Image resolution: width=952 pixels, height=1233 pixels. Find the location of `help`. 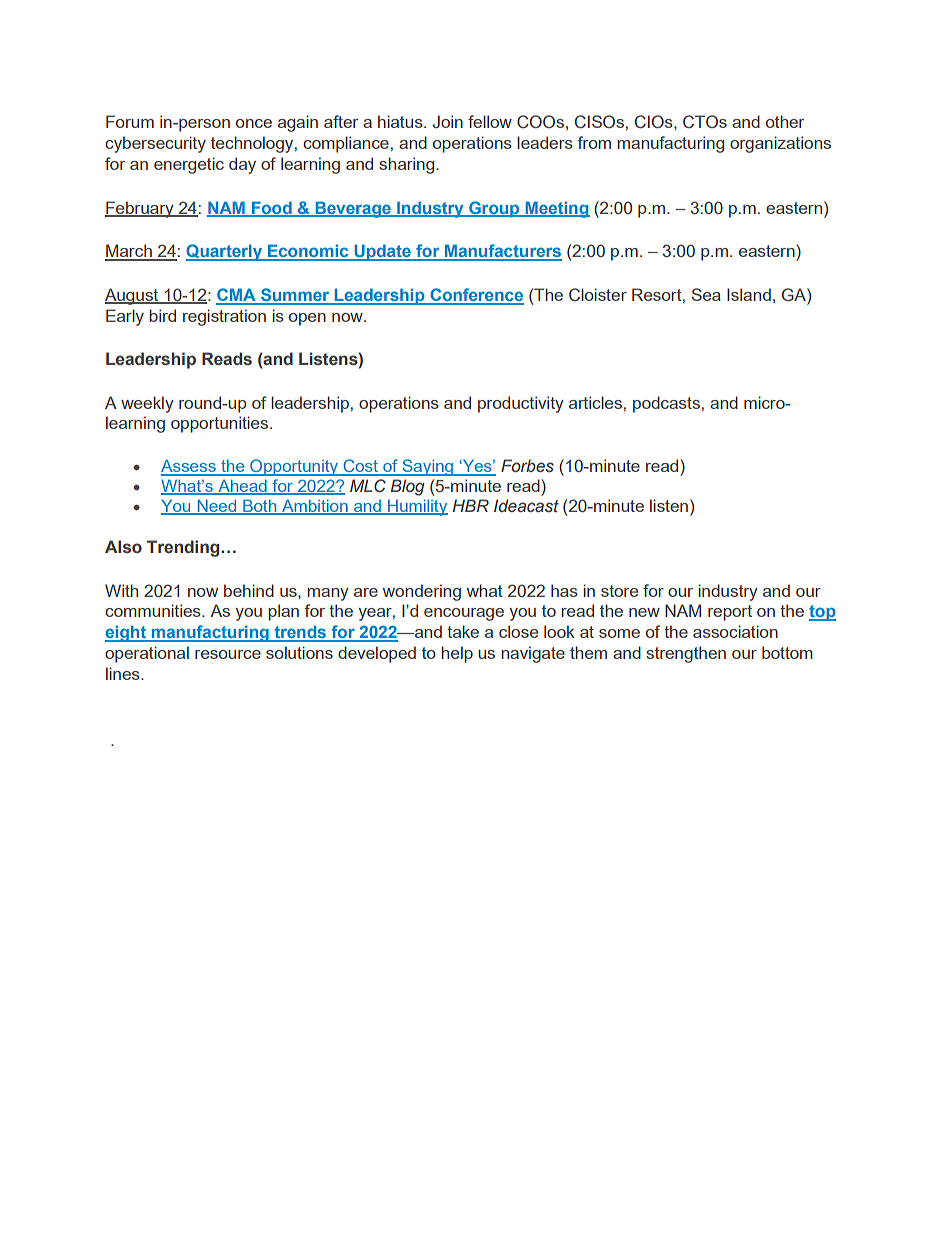

help is located at coordinates (457, 654).
